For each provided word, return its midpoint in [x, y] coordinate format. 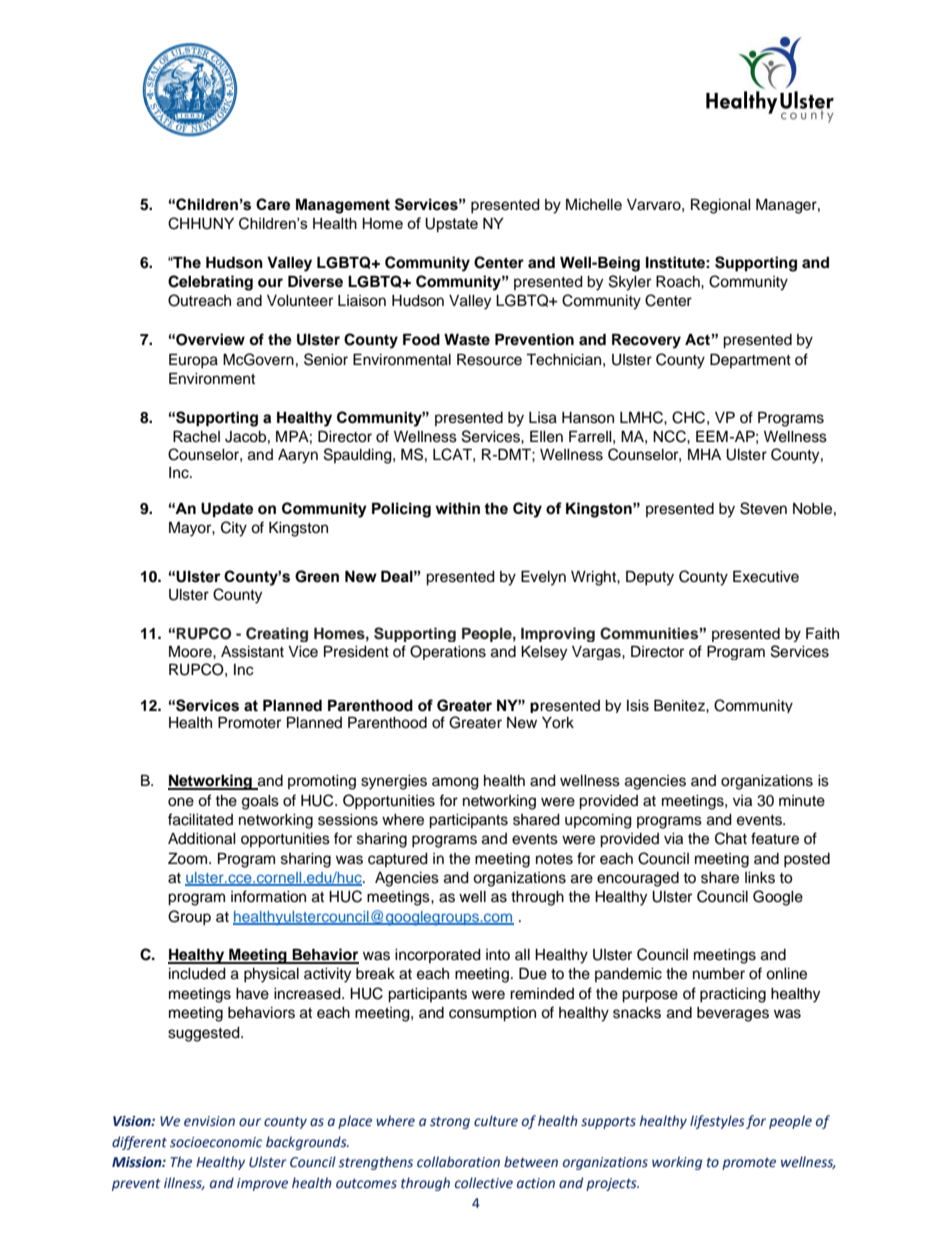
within [458, 508]
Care [273, 204]
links [760, 878]
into [498, 954]
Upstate [451, 224]
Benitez [680, 705]
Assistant [252, 652]
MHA [704, 454]
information [268, 896]
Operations [448, 652]
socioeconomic [216, 1142]
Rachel [196, 436]
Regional [721, 206]
